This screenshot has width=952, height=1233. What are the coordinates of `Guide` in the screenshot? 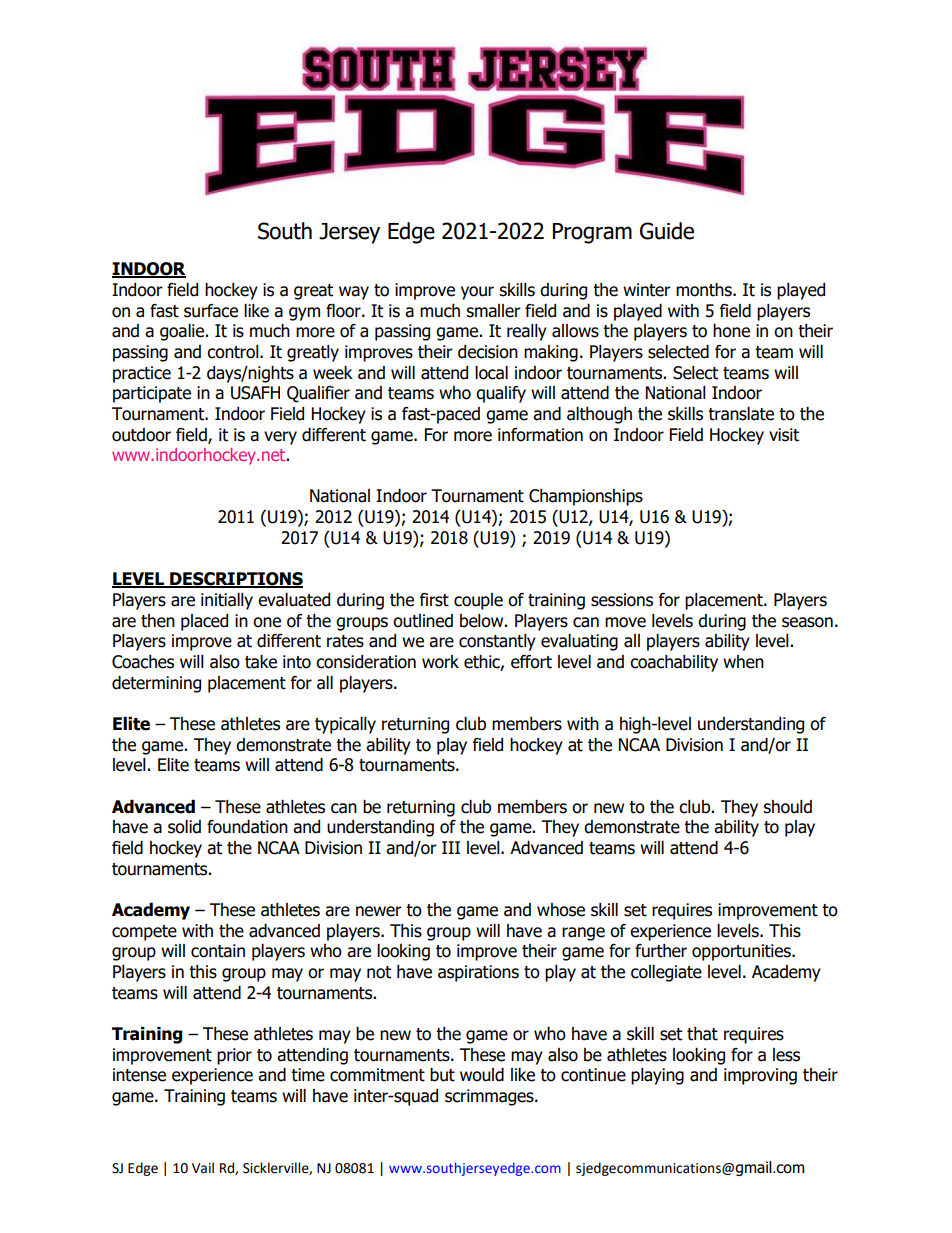 It's located at (667, 231).
